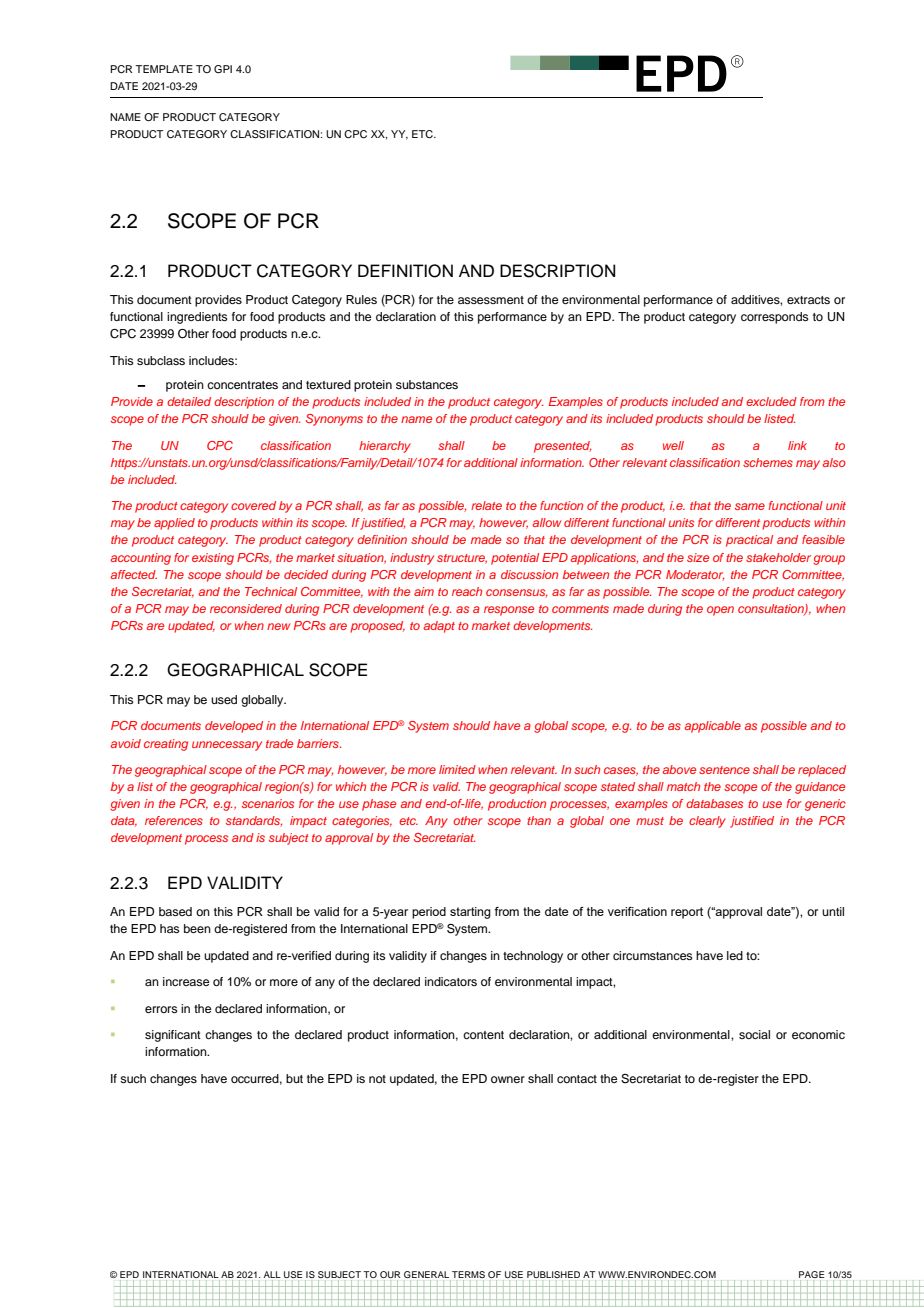 The width and height of the page is (924, 1308). I want to click on increase, so click(186, 981).
